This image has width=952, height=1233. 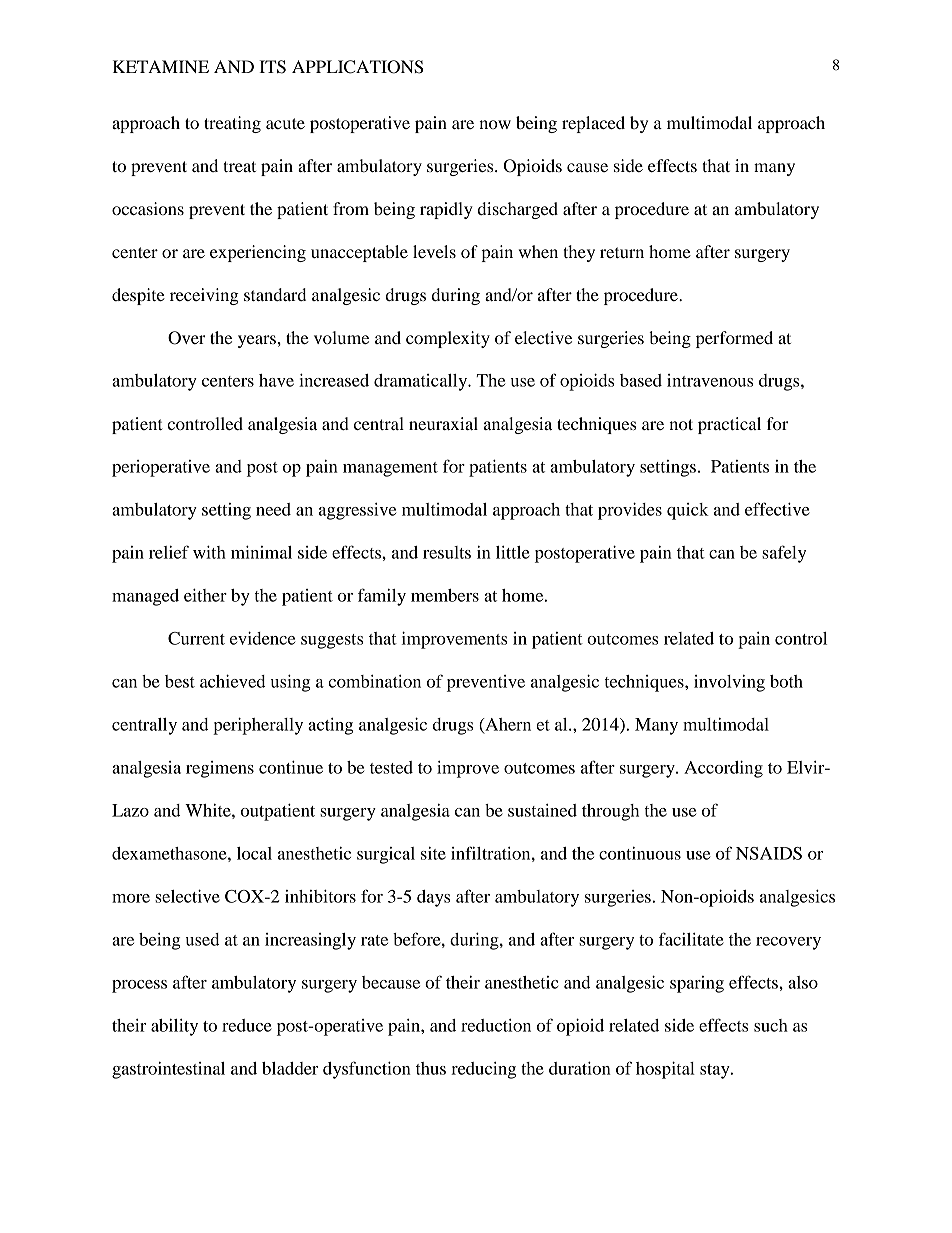 What do you see at coordinates (495, 124) in the image?
I see `now` at bounding box center [495, 124].
